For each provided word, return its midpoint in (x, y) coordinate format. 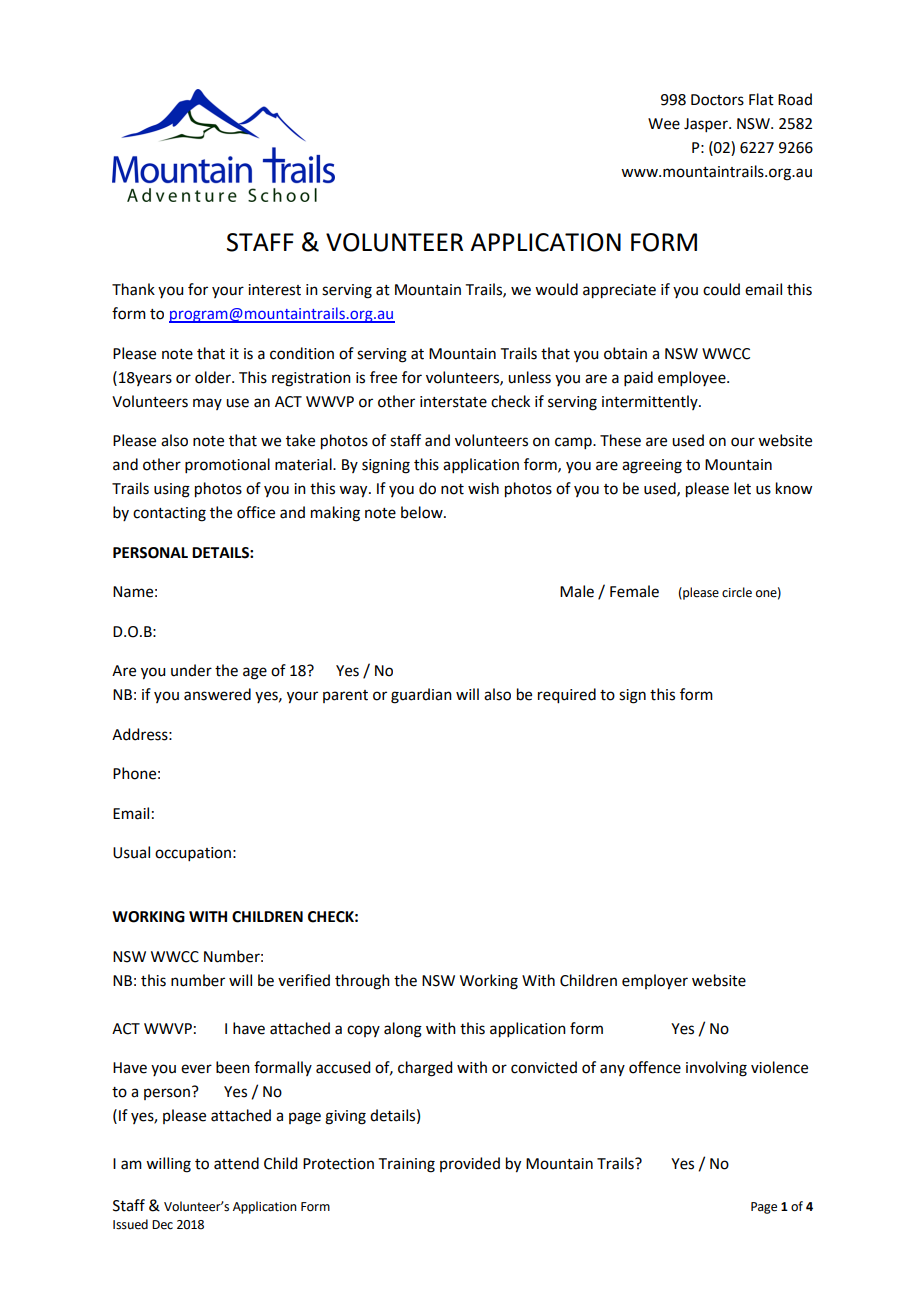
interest (274, 290)
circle (737, 592)
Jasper (707, 125)
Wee (664, 124)
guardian (421, 696)
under (191, 670)
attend (236, 1163)
